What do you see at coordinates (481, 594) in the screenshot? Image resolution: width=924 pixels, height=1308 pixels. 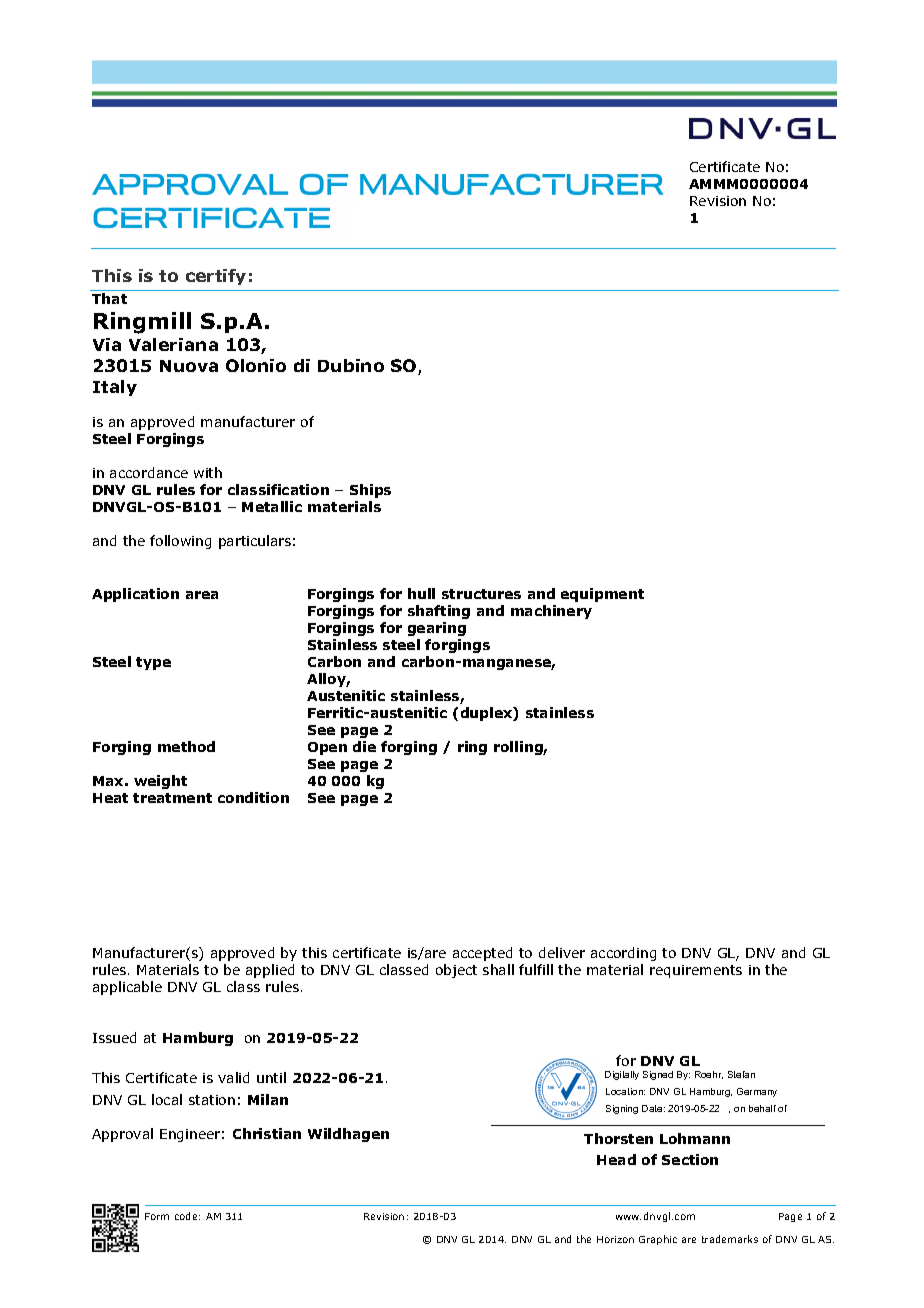 I see `structures` at bounding box center [481, 594].
